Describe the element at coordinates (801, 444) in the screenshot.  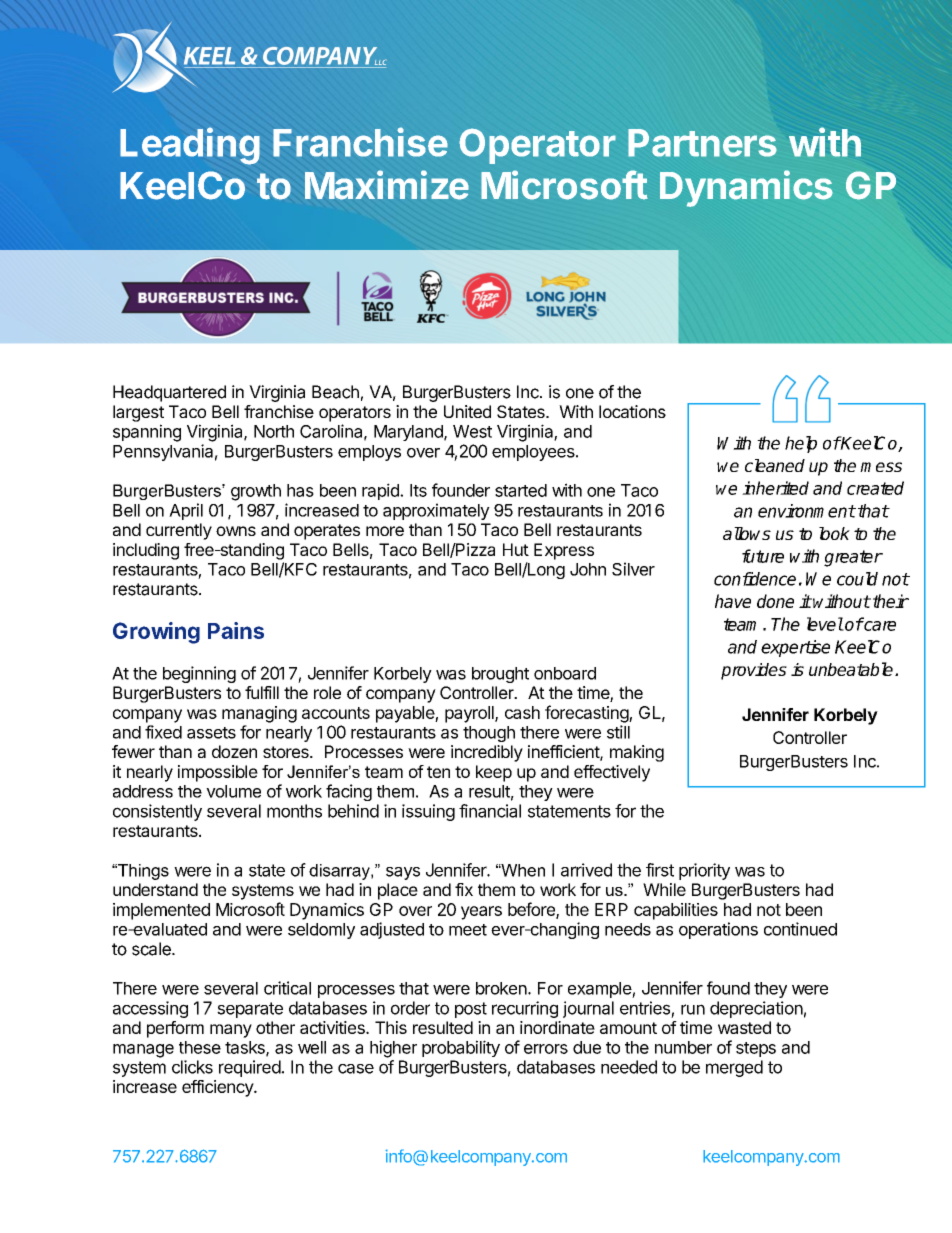
I see `help` at that location.
